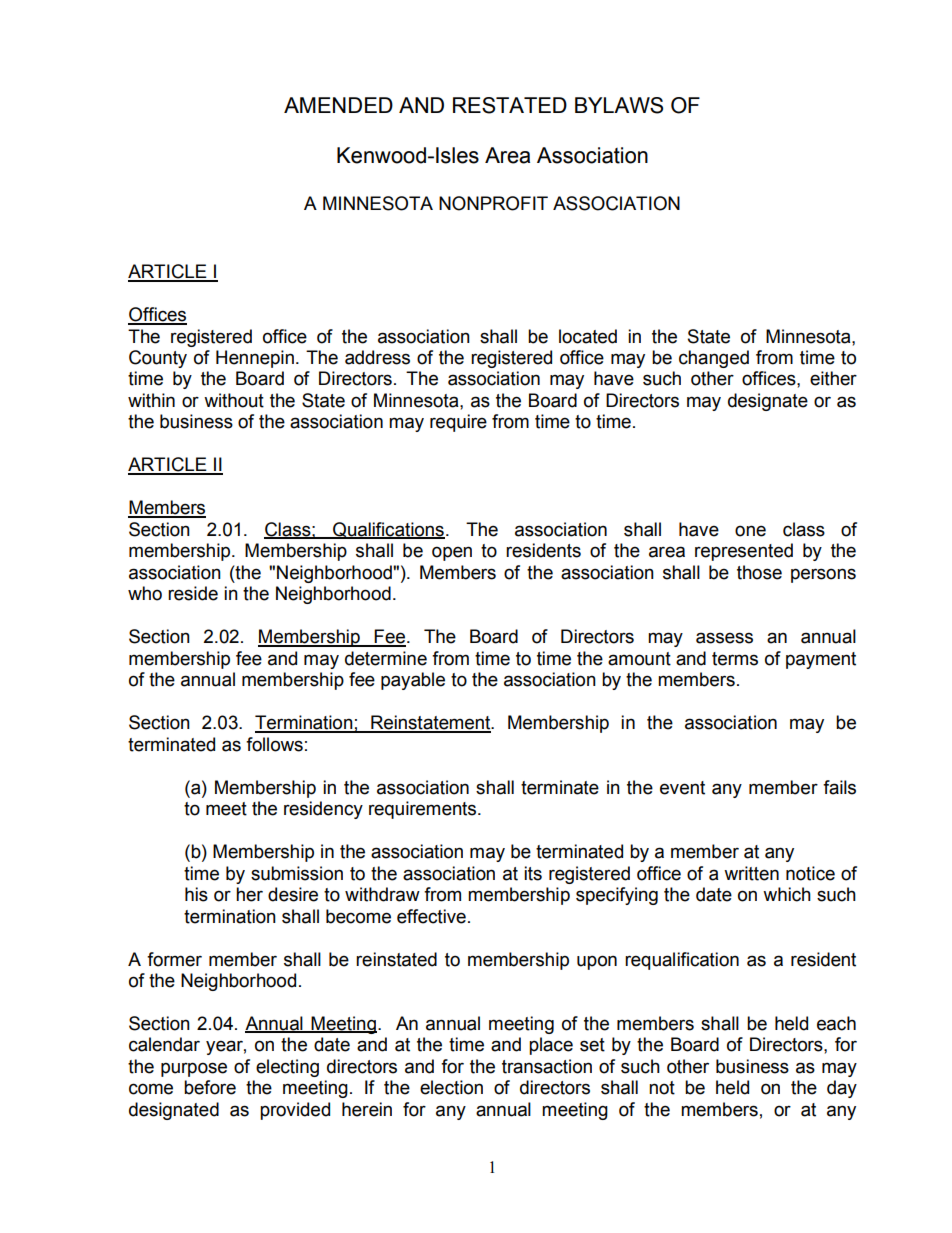 Image resolution: width=952 pixels, height=1233 pixels. What do you see at coordinates (493, 203) in the page?
I see `NONPROFIT` at bounding box center [493, 203].
